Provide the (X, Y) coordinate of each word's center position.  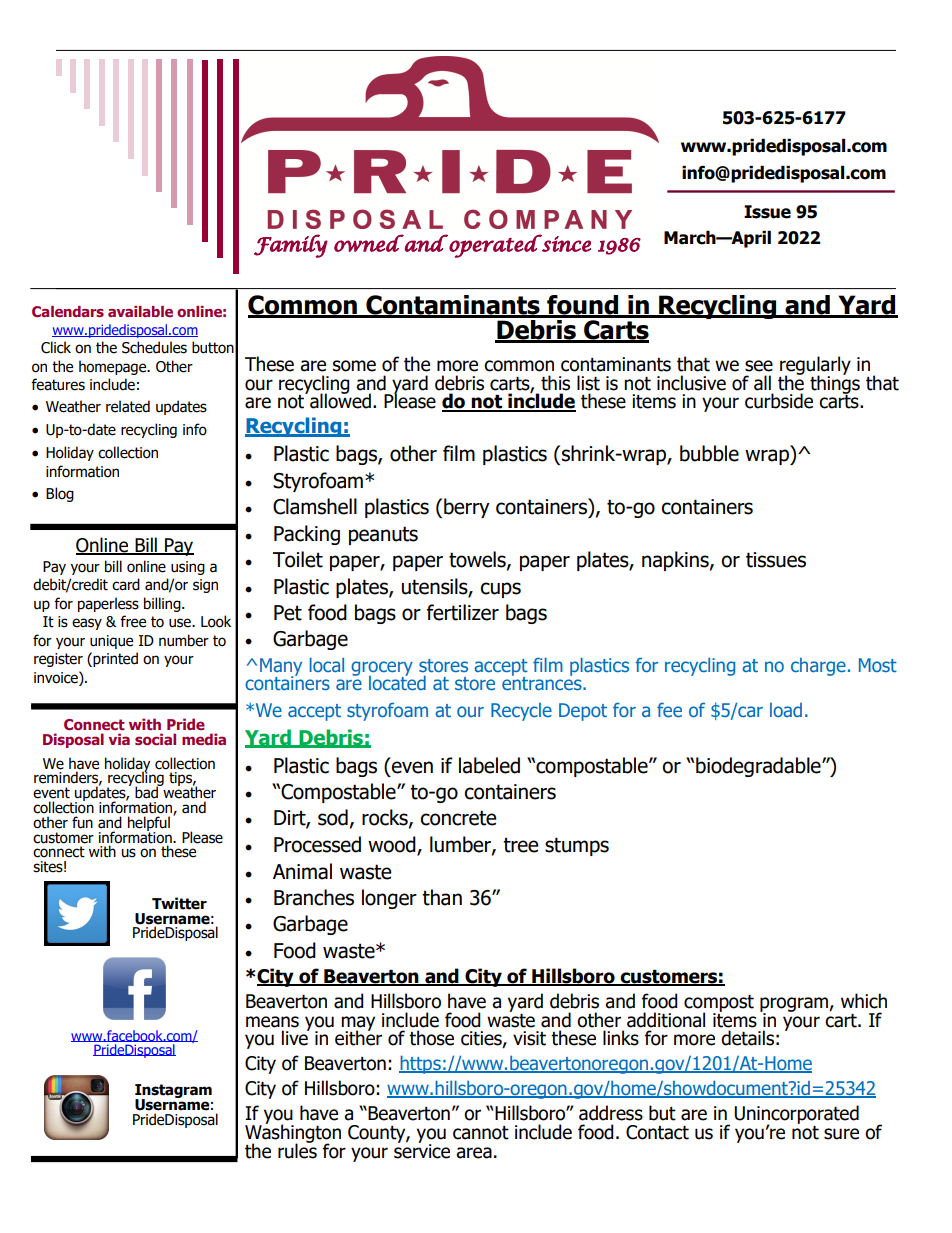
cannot (481, 1133)
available (140, 311)
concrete (458, 818)
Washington (293, 1133)
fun (82, 822)
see (759, 366)
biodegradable (759, 767)
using (188, 568)
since (565, 243)
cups (500, 590)
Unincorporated (796, 1115)
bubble (709, 453)
